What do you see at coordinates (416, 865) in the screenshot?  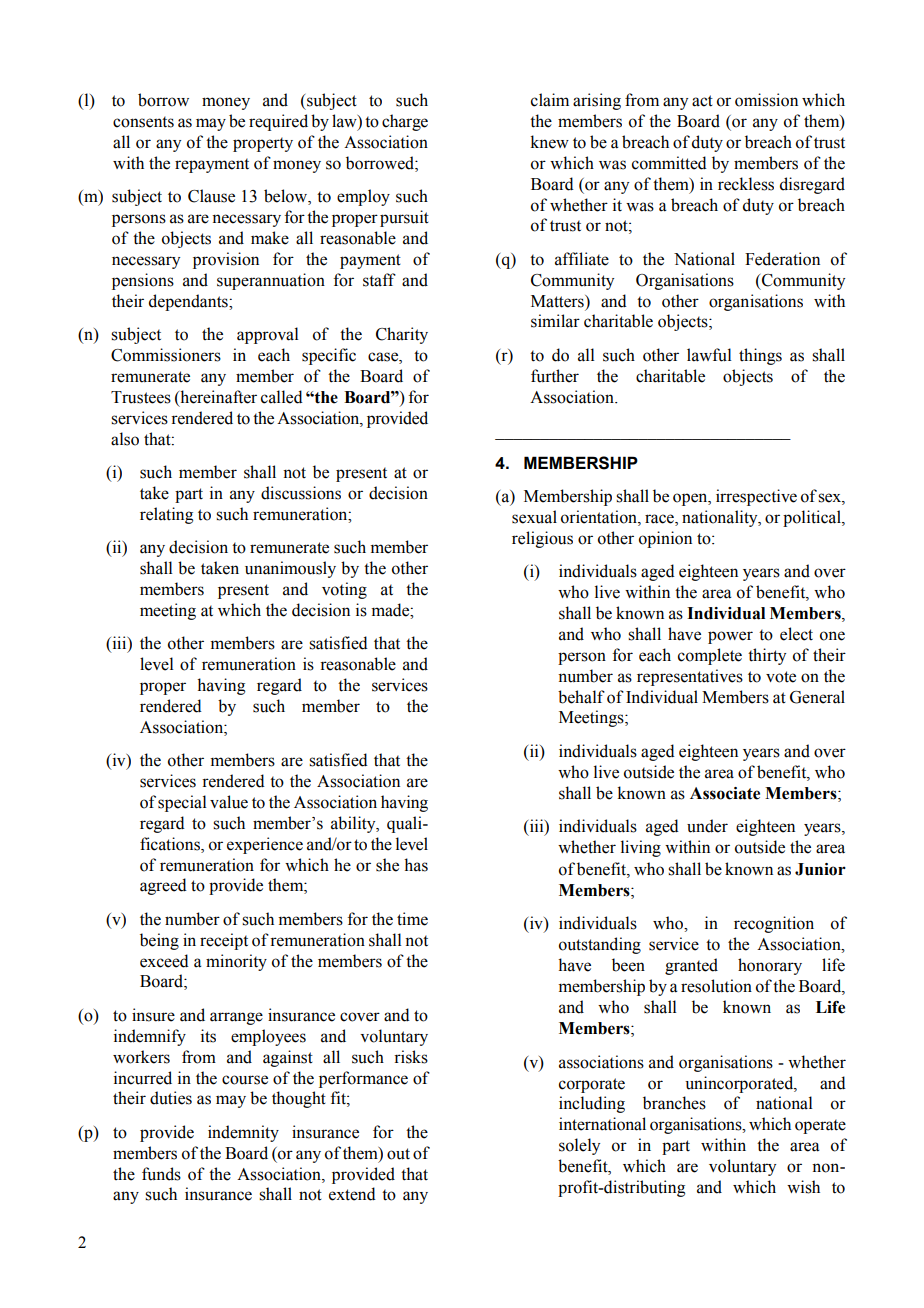 I see `has` at bounding box center [416, 865].
